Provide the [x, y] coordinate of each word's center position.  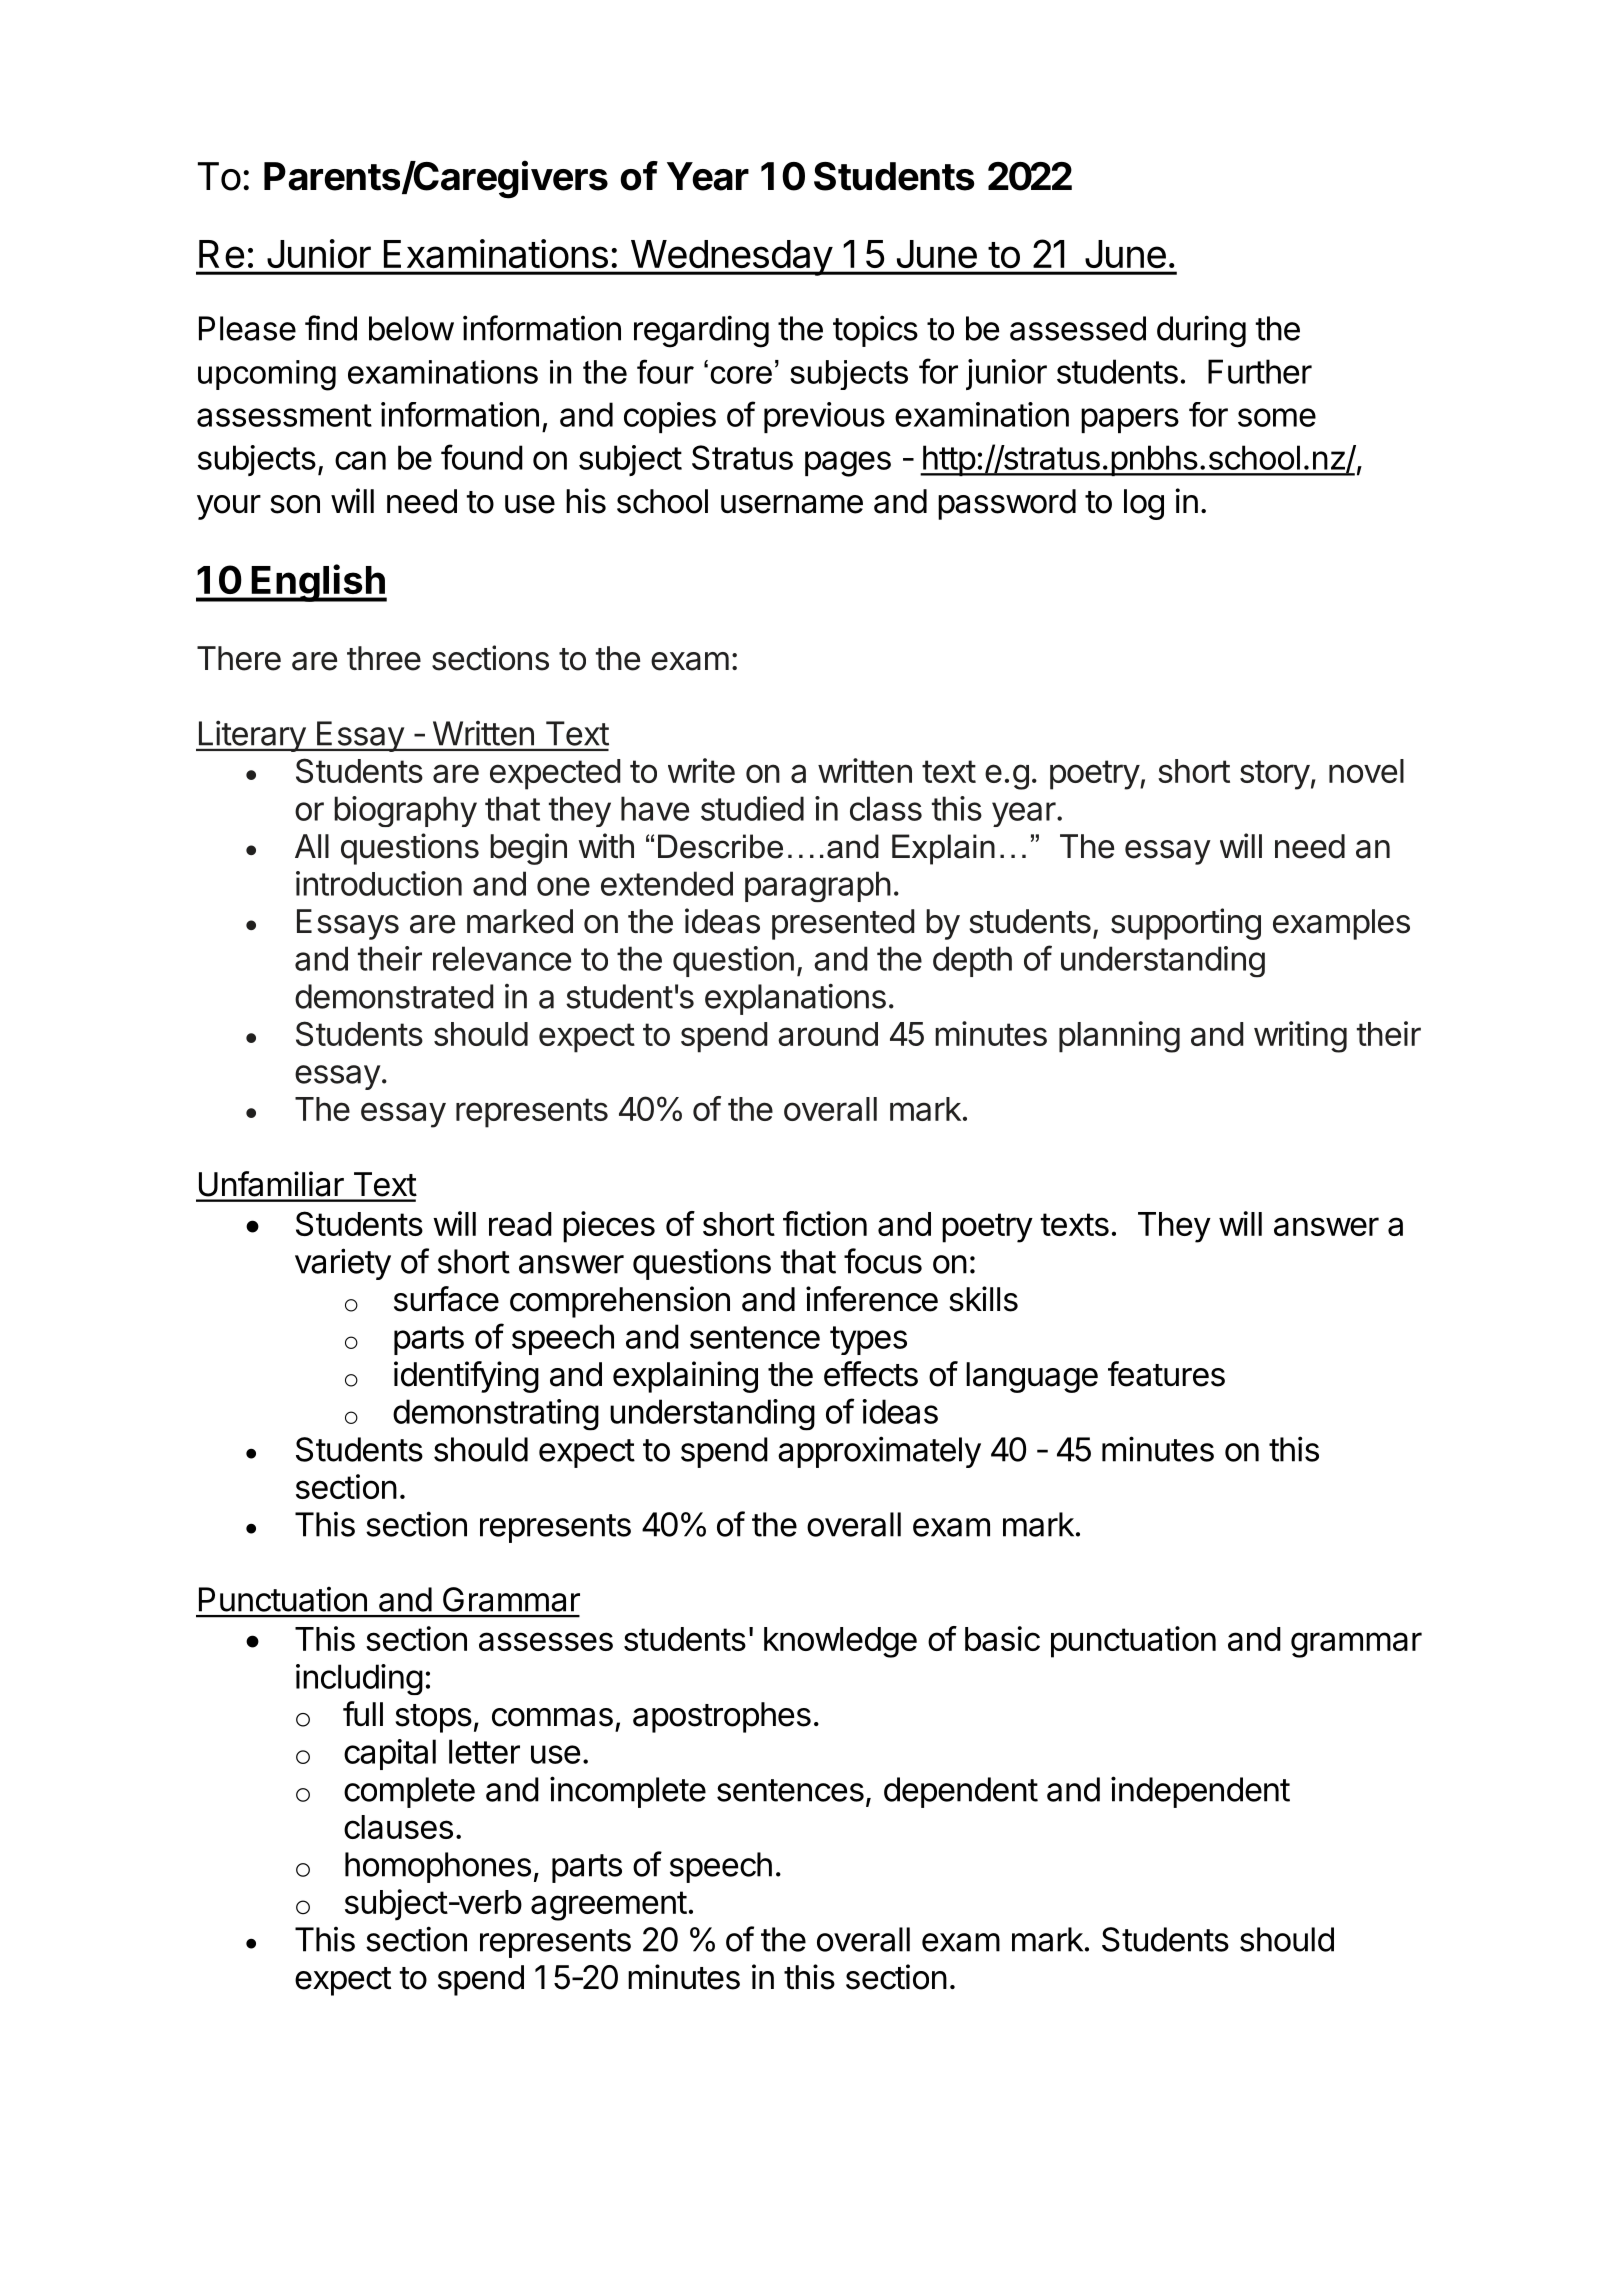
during [1201, 331]
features [1166, 1374]
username [792, 504]
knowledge [840, 1642]
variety [343, 1264]
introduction [379, 883]
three [384, 658]
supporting [1186, 924]
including [359, 1679]
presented [843, 924]
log [1144, 504]
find [331, 328]
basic [1002, 1638]
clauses [398, 1827]
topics [875, 331]
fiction [825, 1223]
